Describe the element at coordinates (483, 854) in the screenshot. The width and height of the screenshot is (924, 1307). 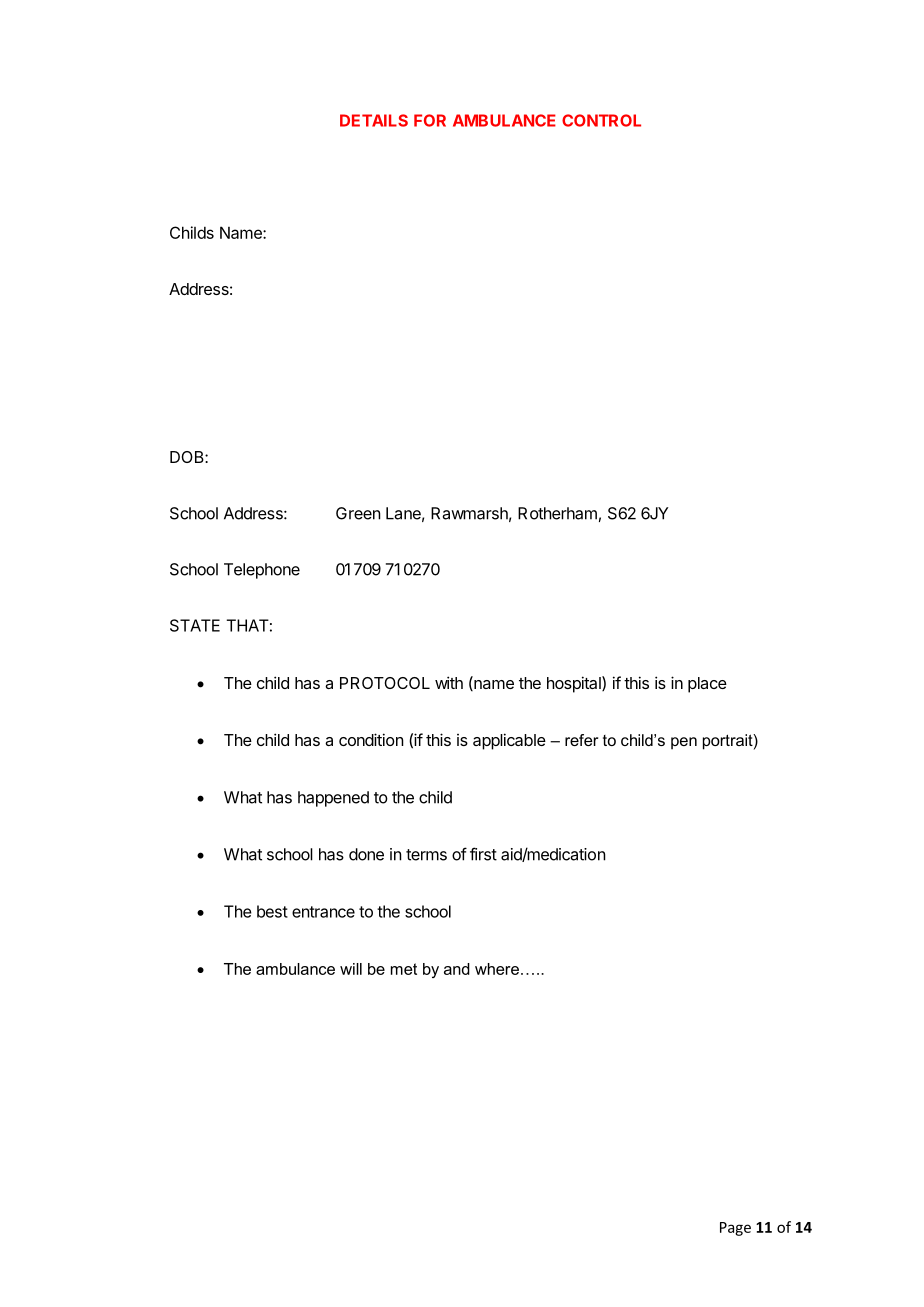
I see `first` at that location.
